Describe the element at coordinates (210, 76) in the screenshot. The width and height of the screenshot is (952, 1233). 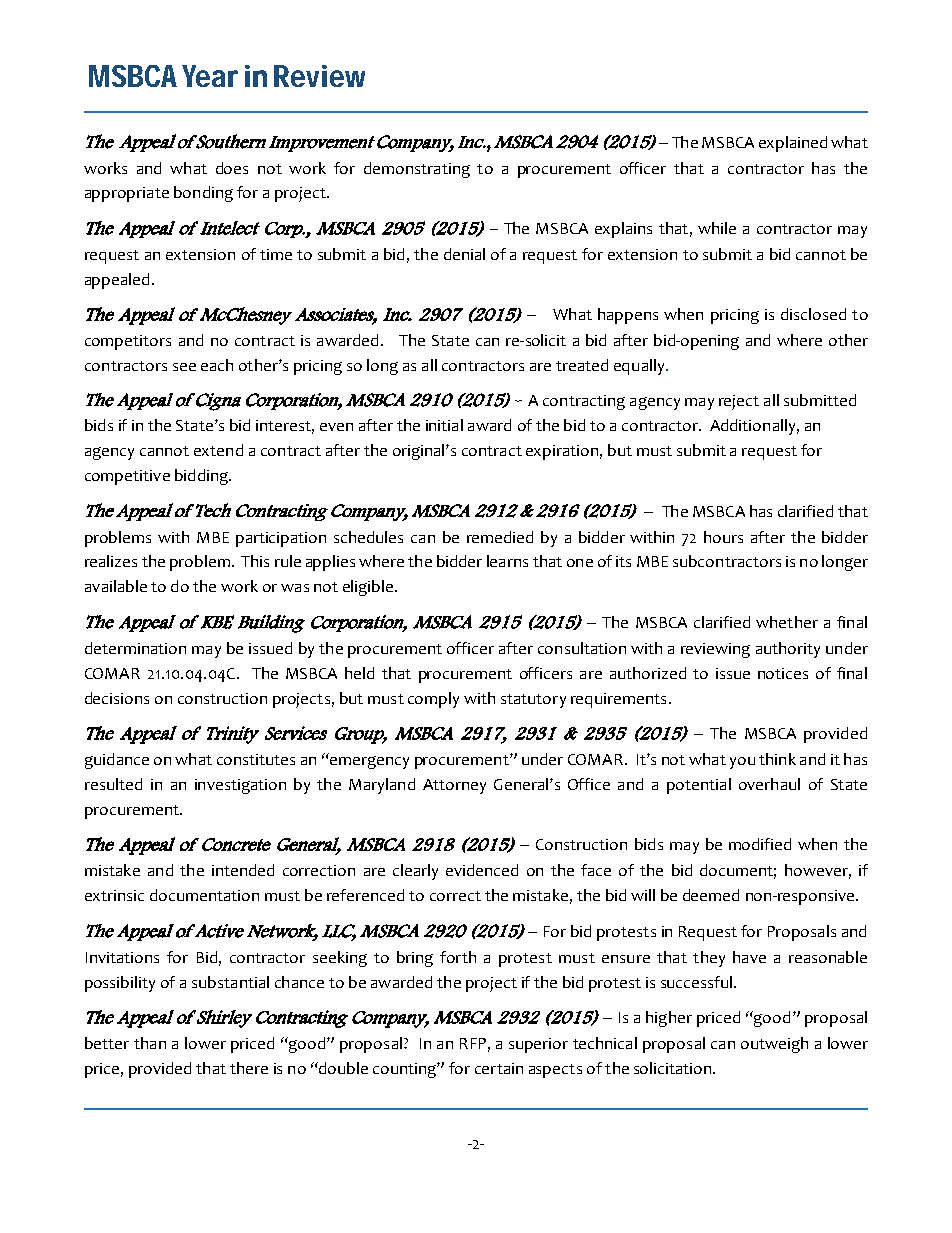
I see `Year` at that location.
